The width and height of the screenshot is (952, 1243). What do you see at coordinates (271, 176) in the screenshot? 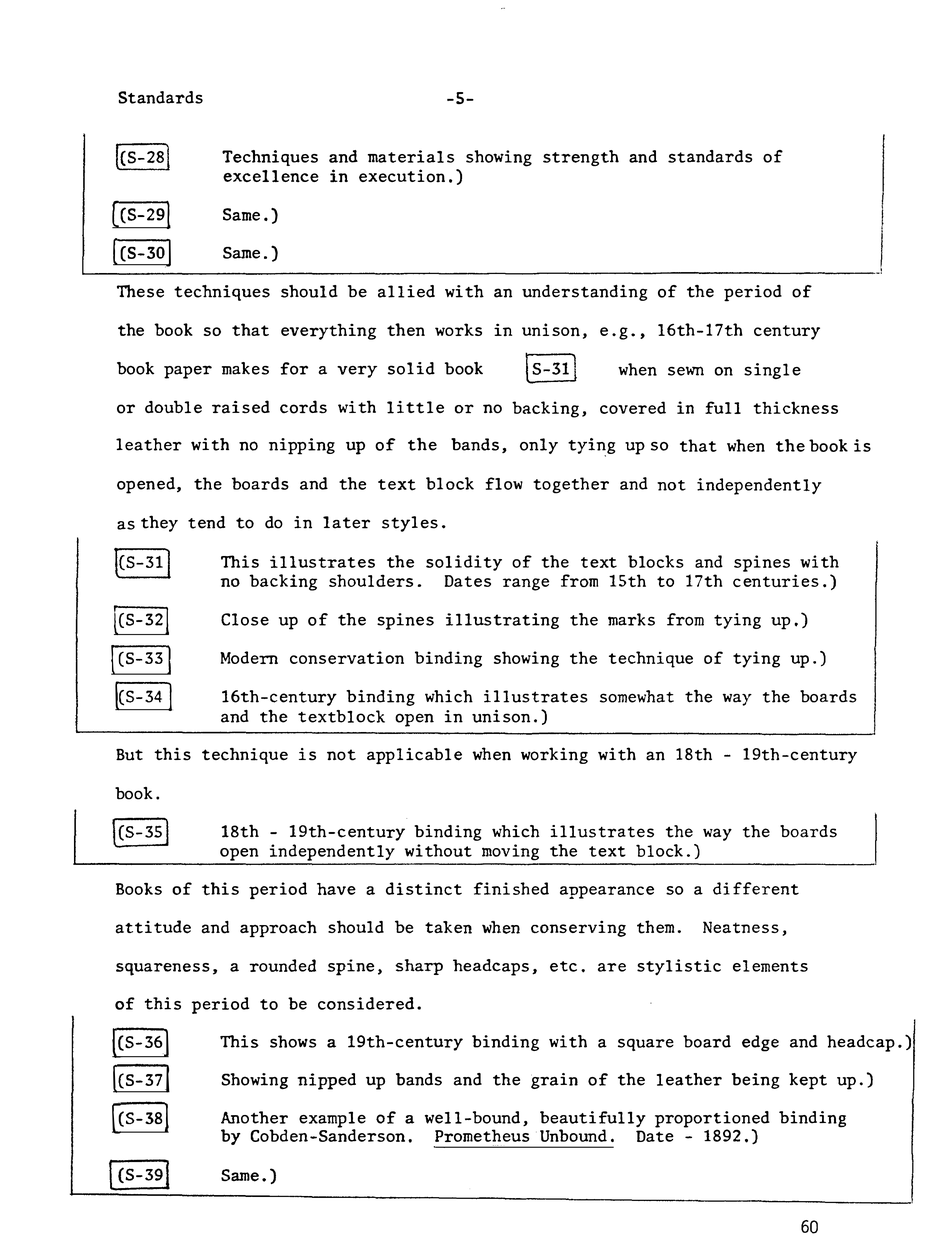
I see `excellence` at bounding box center [271, 176].
